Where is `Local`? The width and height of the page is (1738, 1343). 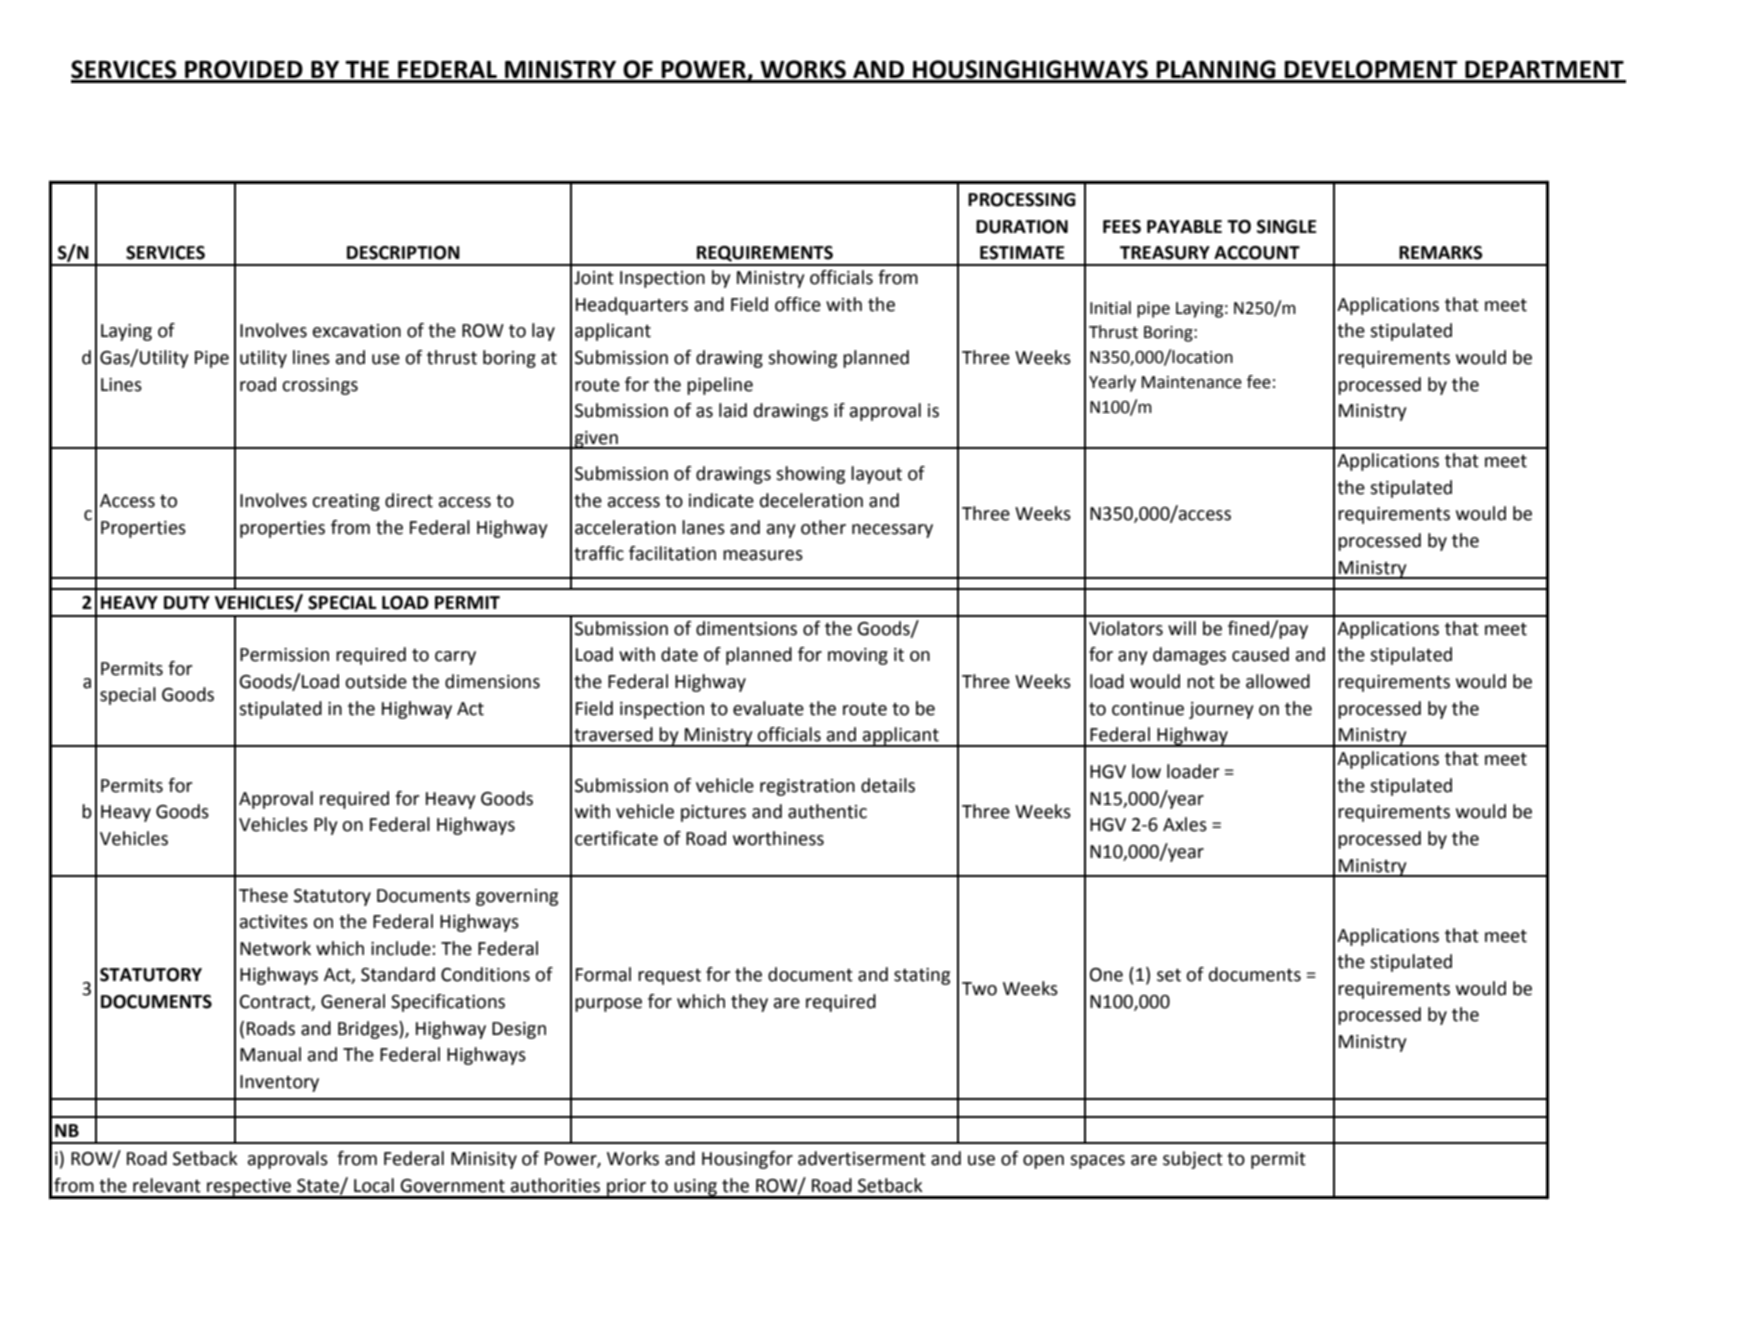 Local is located at coordinates (374, 1185).
